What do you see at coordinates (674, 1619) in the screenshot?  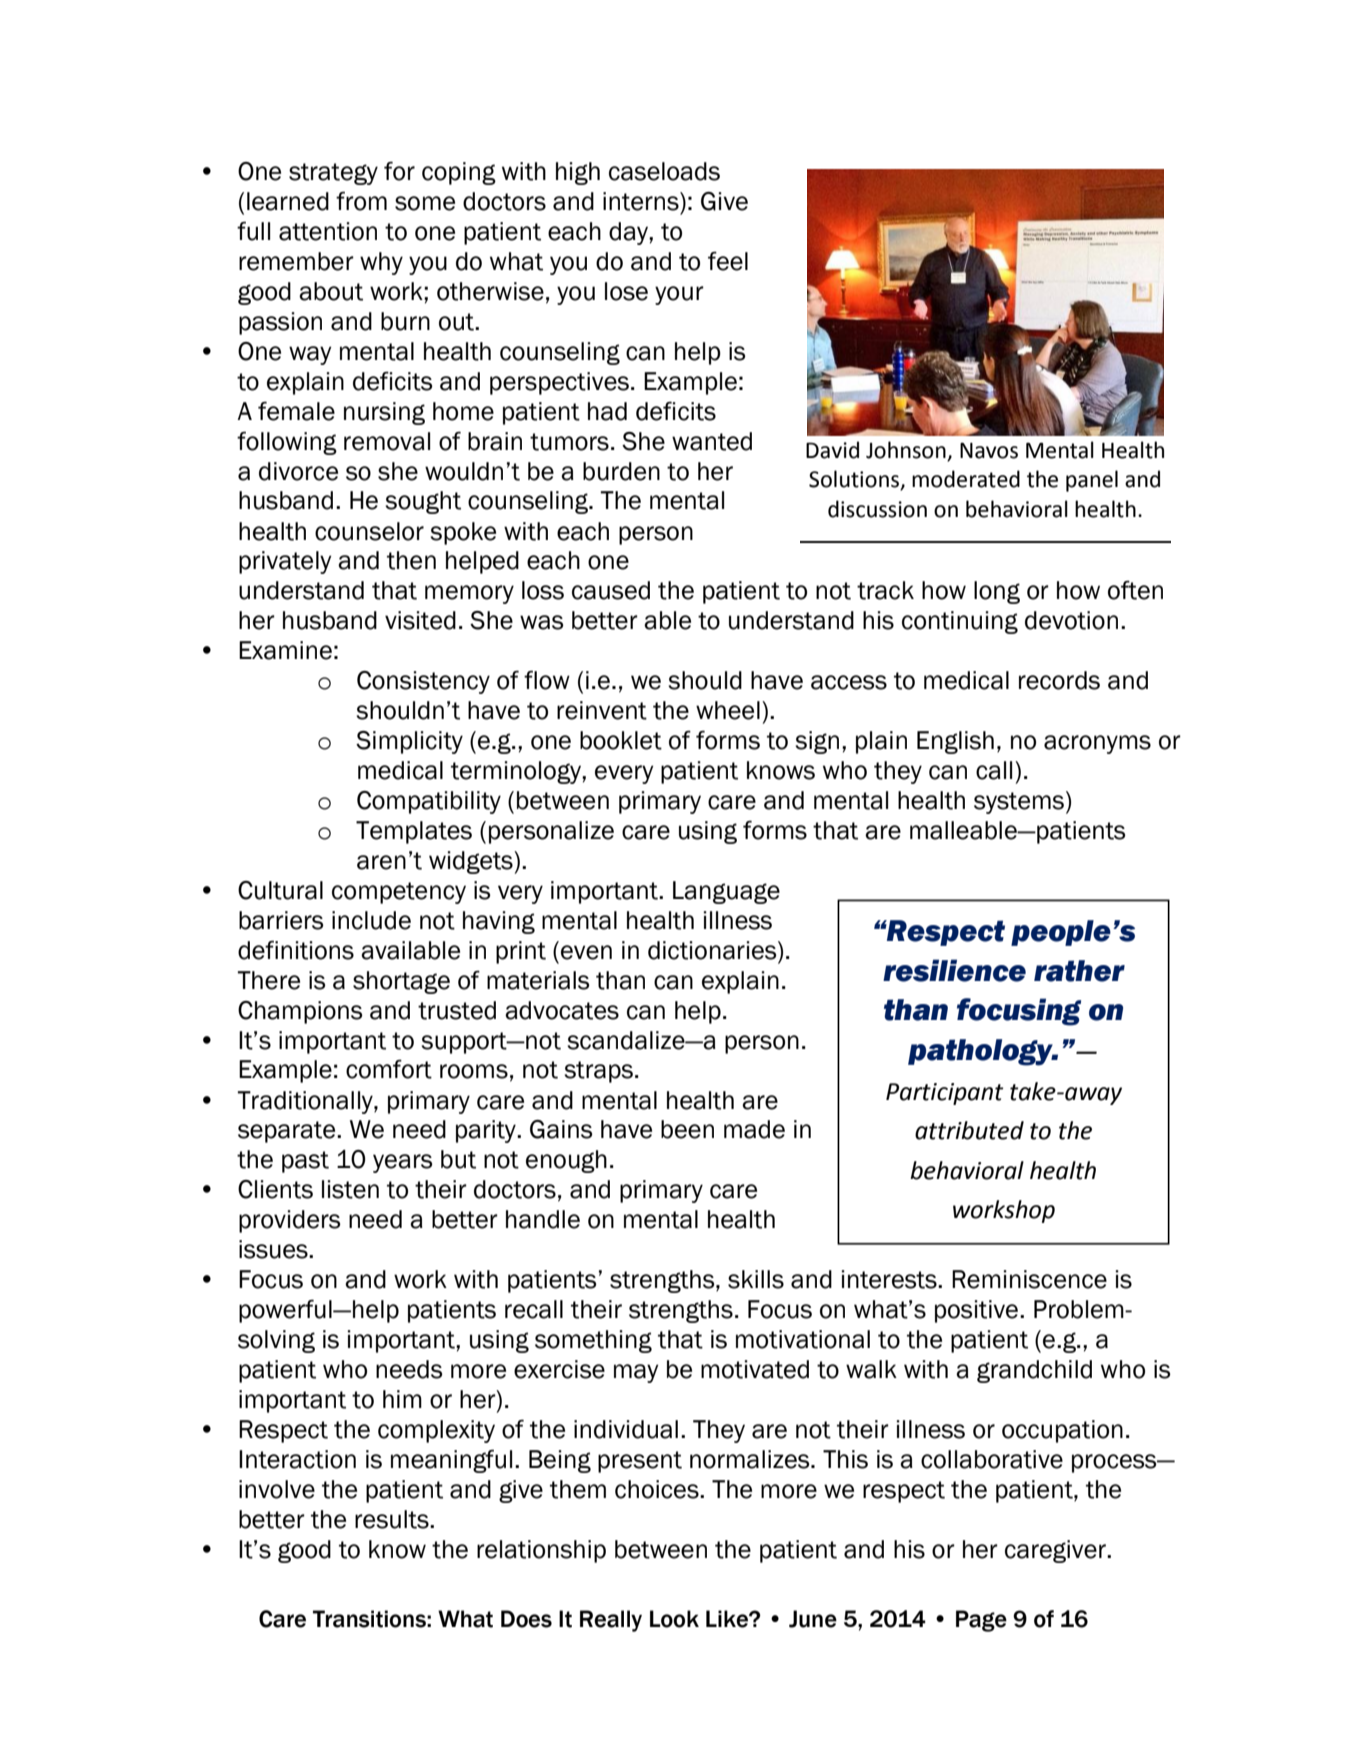 I see `Look` at bounding box center [674, 1619].
